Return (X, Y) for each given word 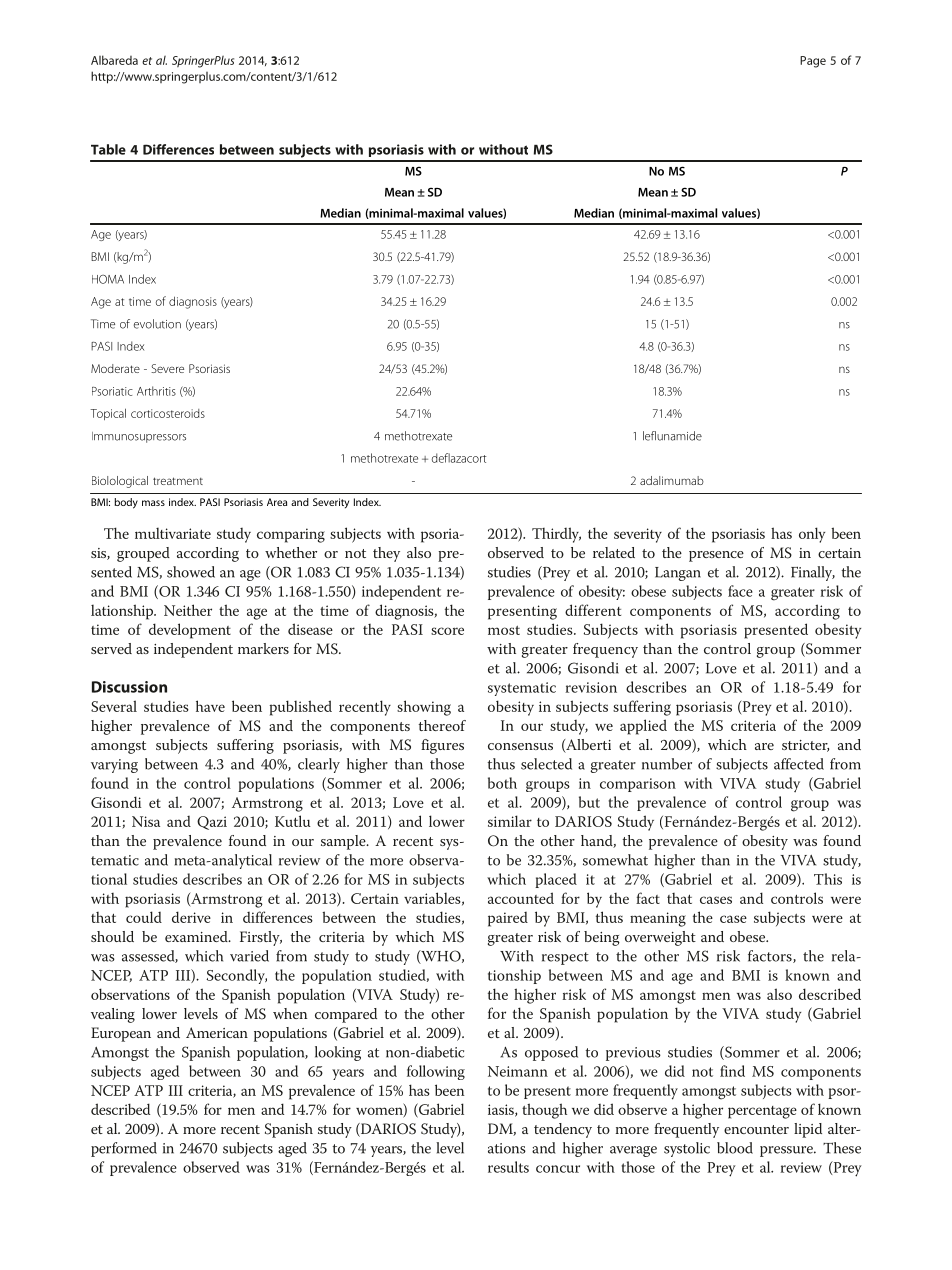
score (447, 631)
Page (813, 62)
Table (108, 149)
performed (124, 1149)
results (508, 1167)
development (190, 631)
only (812, 535)
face (740, 591)
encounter (756, 1129)
